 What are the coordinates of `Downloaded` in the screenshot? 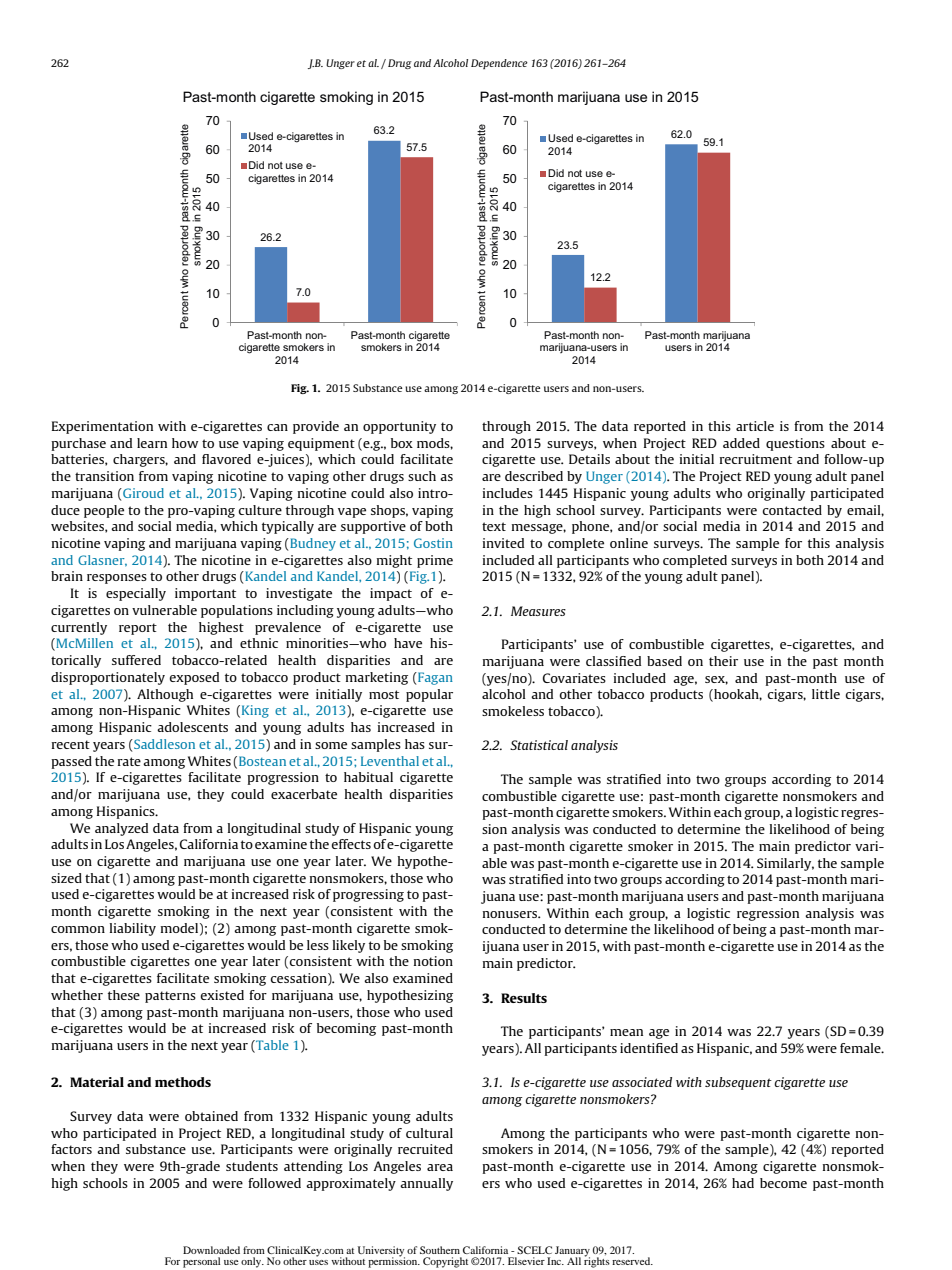 It's located at (211, 1250).
